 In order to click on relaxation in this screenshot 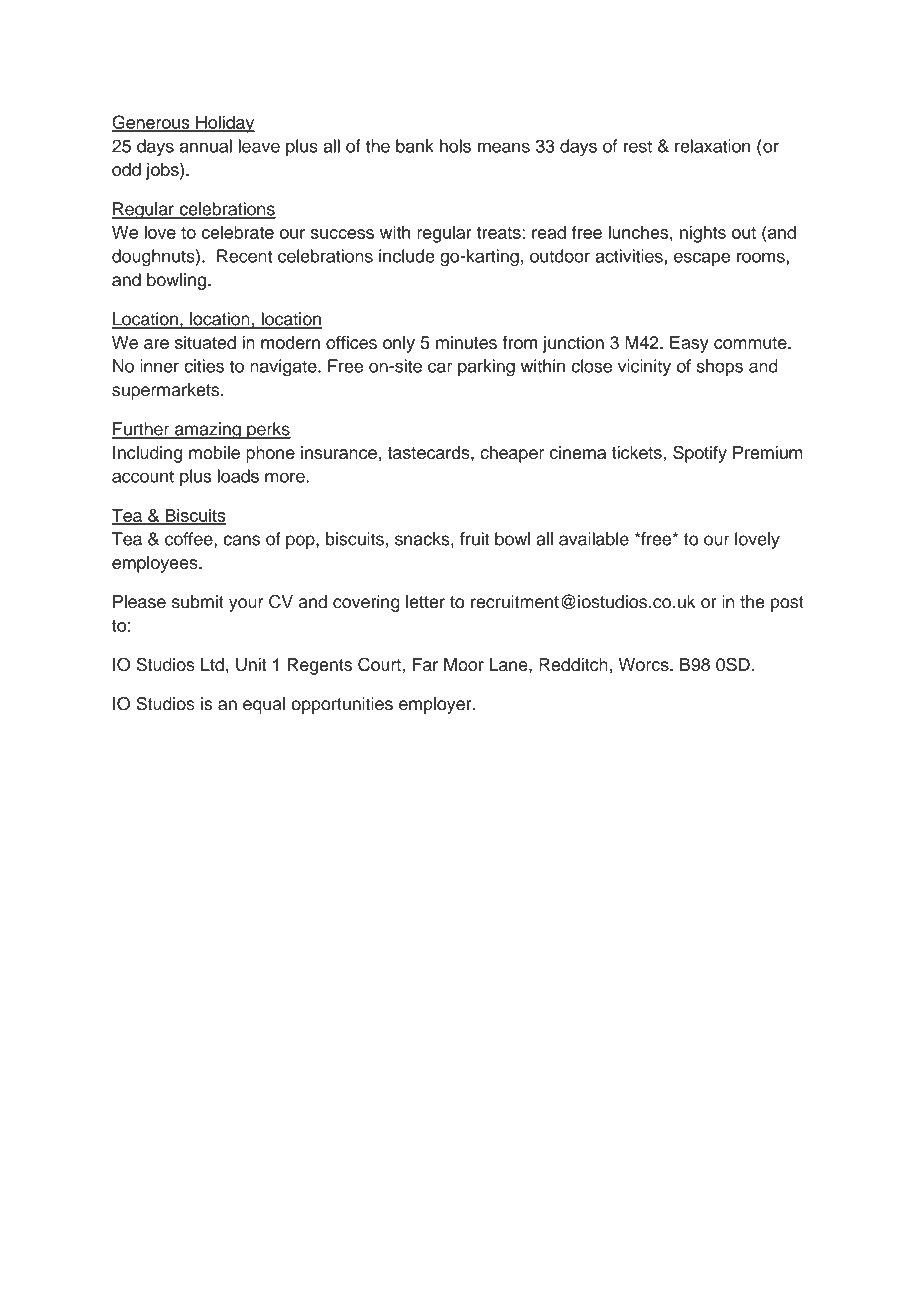, I will do `click(712, 146)`.
